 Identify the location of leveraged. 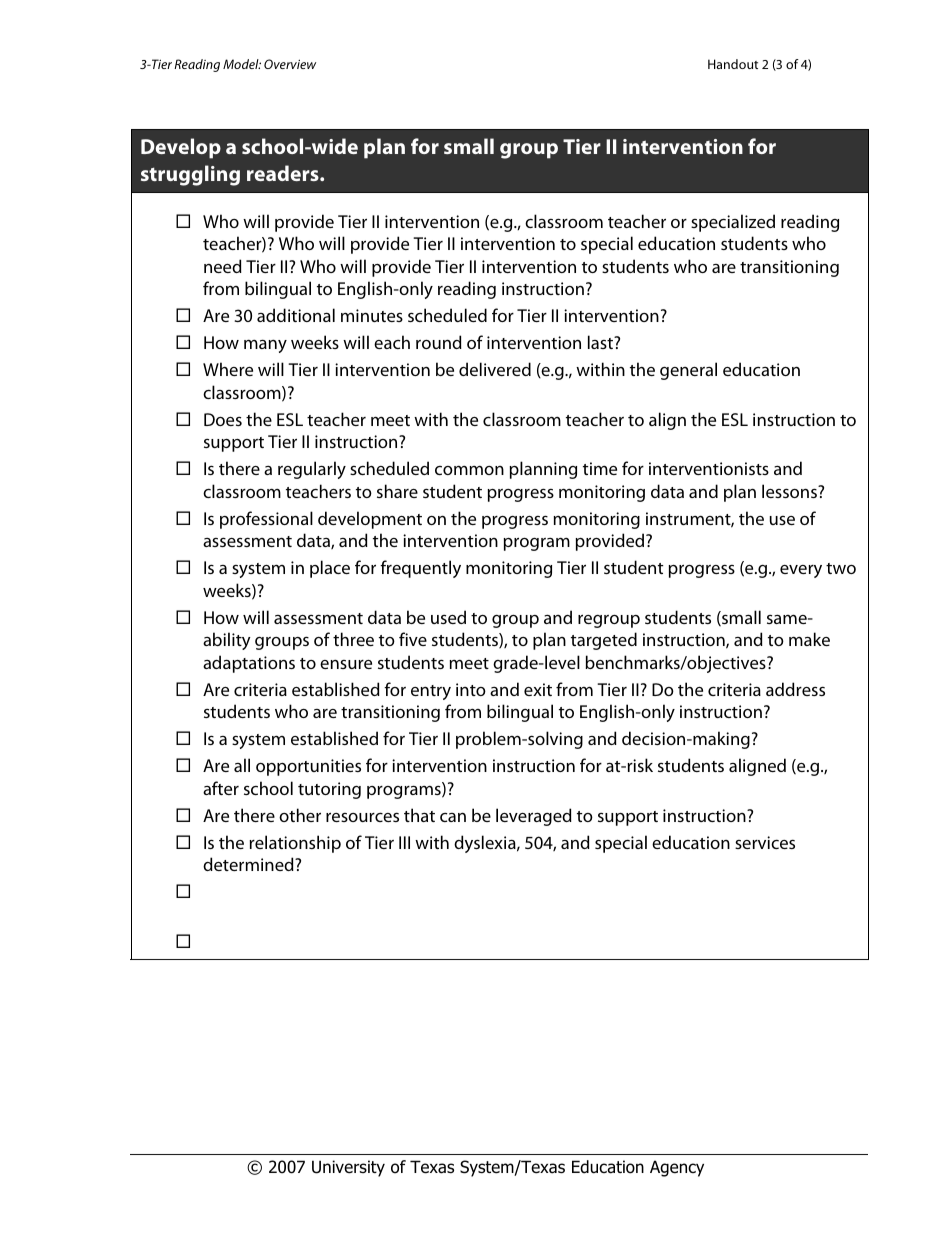
(534, 817).
